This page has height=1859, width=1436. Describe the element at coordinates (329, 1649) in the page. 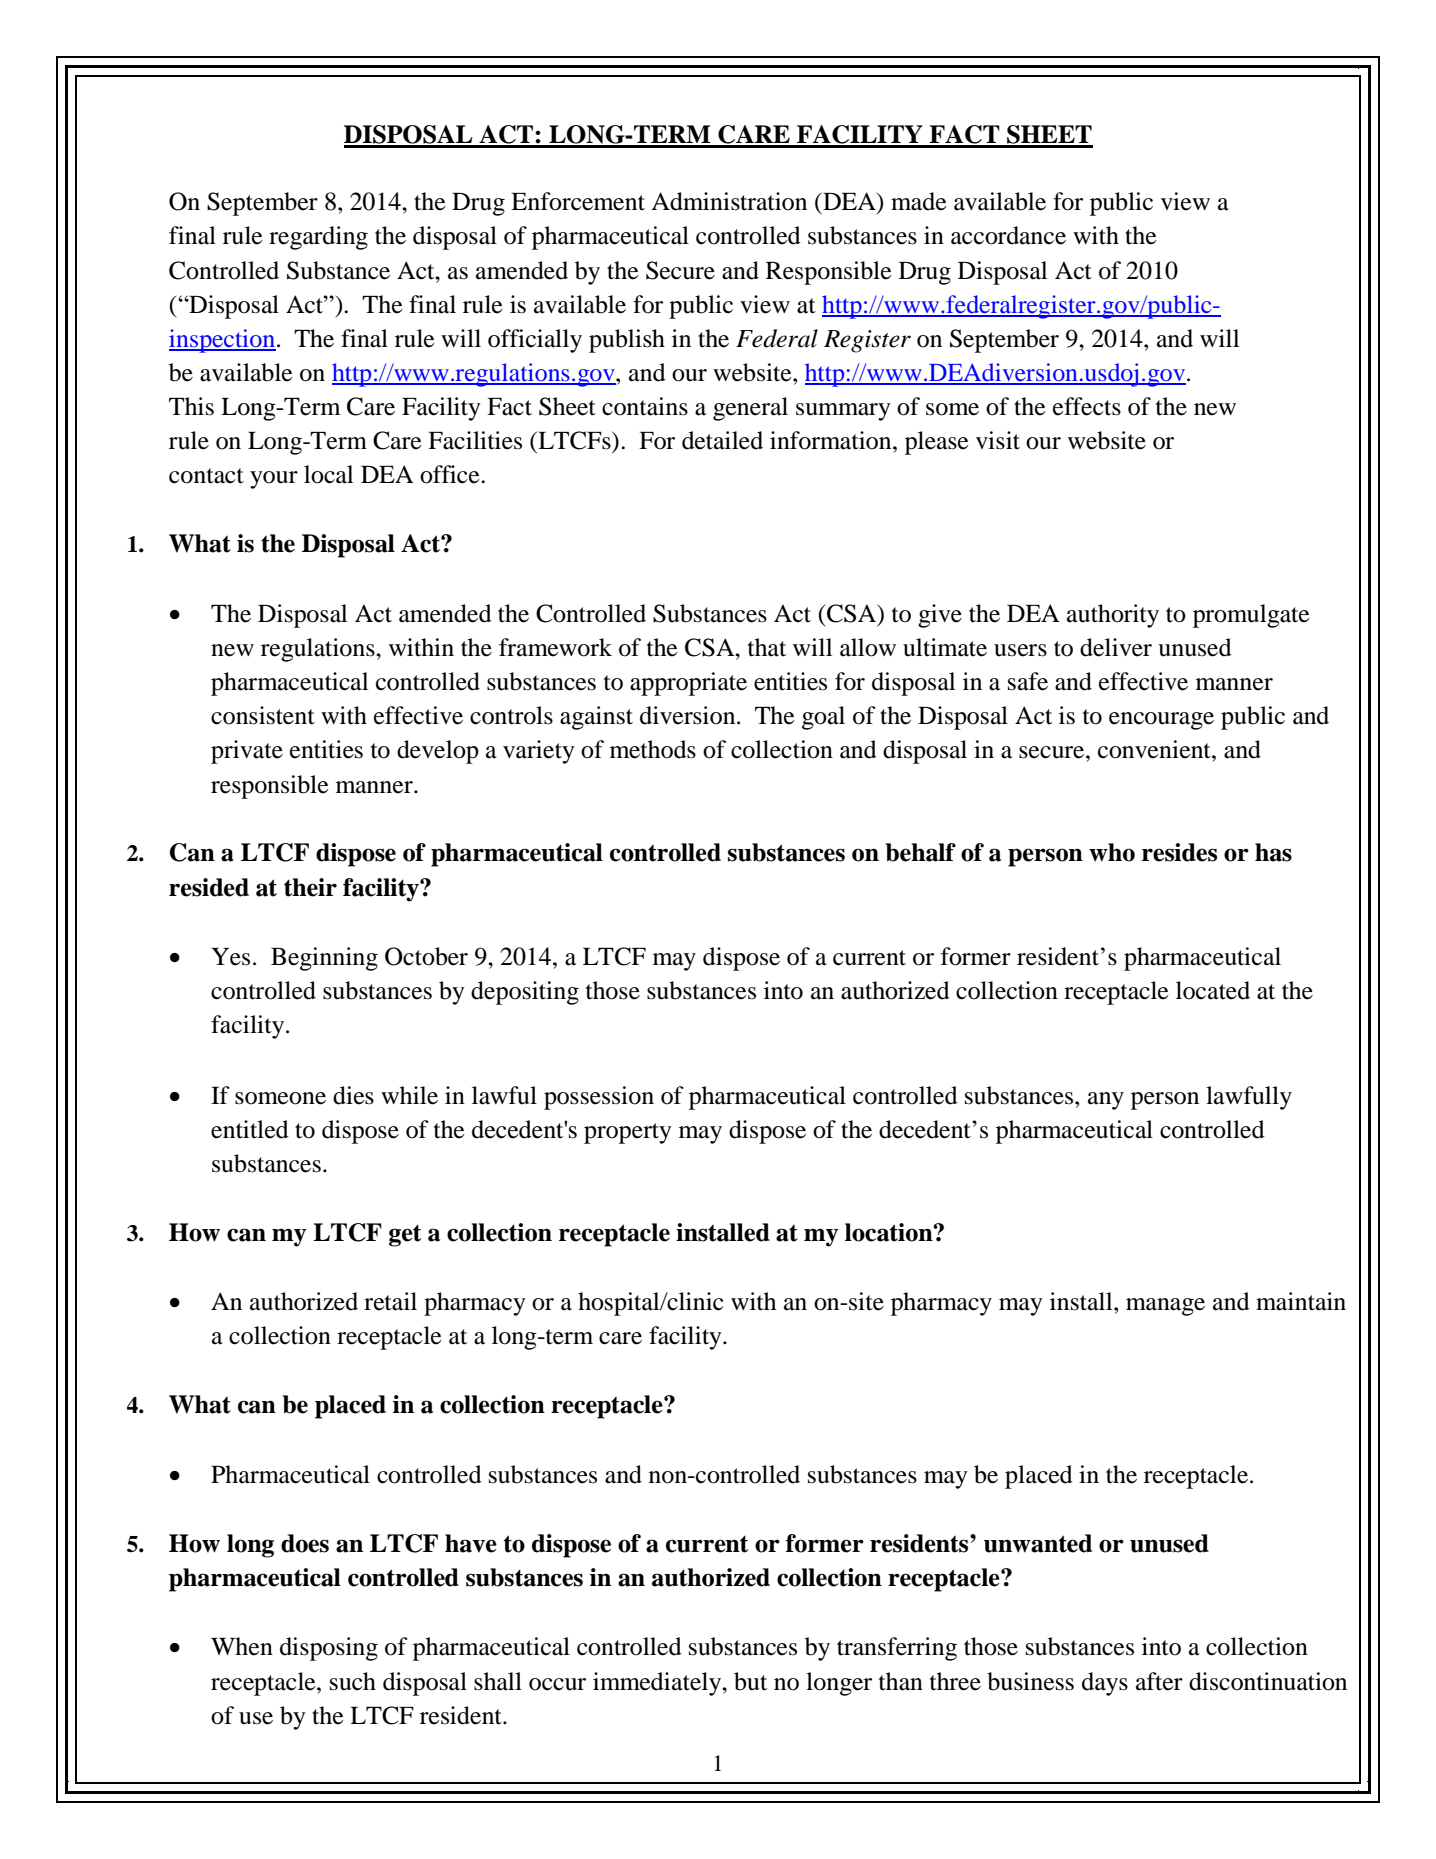

I see `disposing` at that location.
